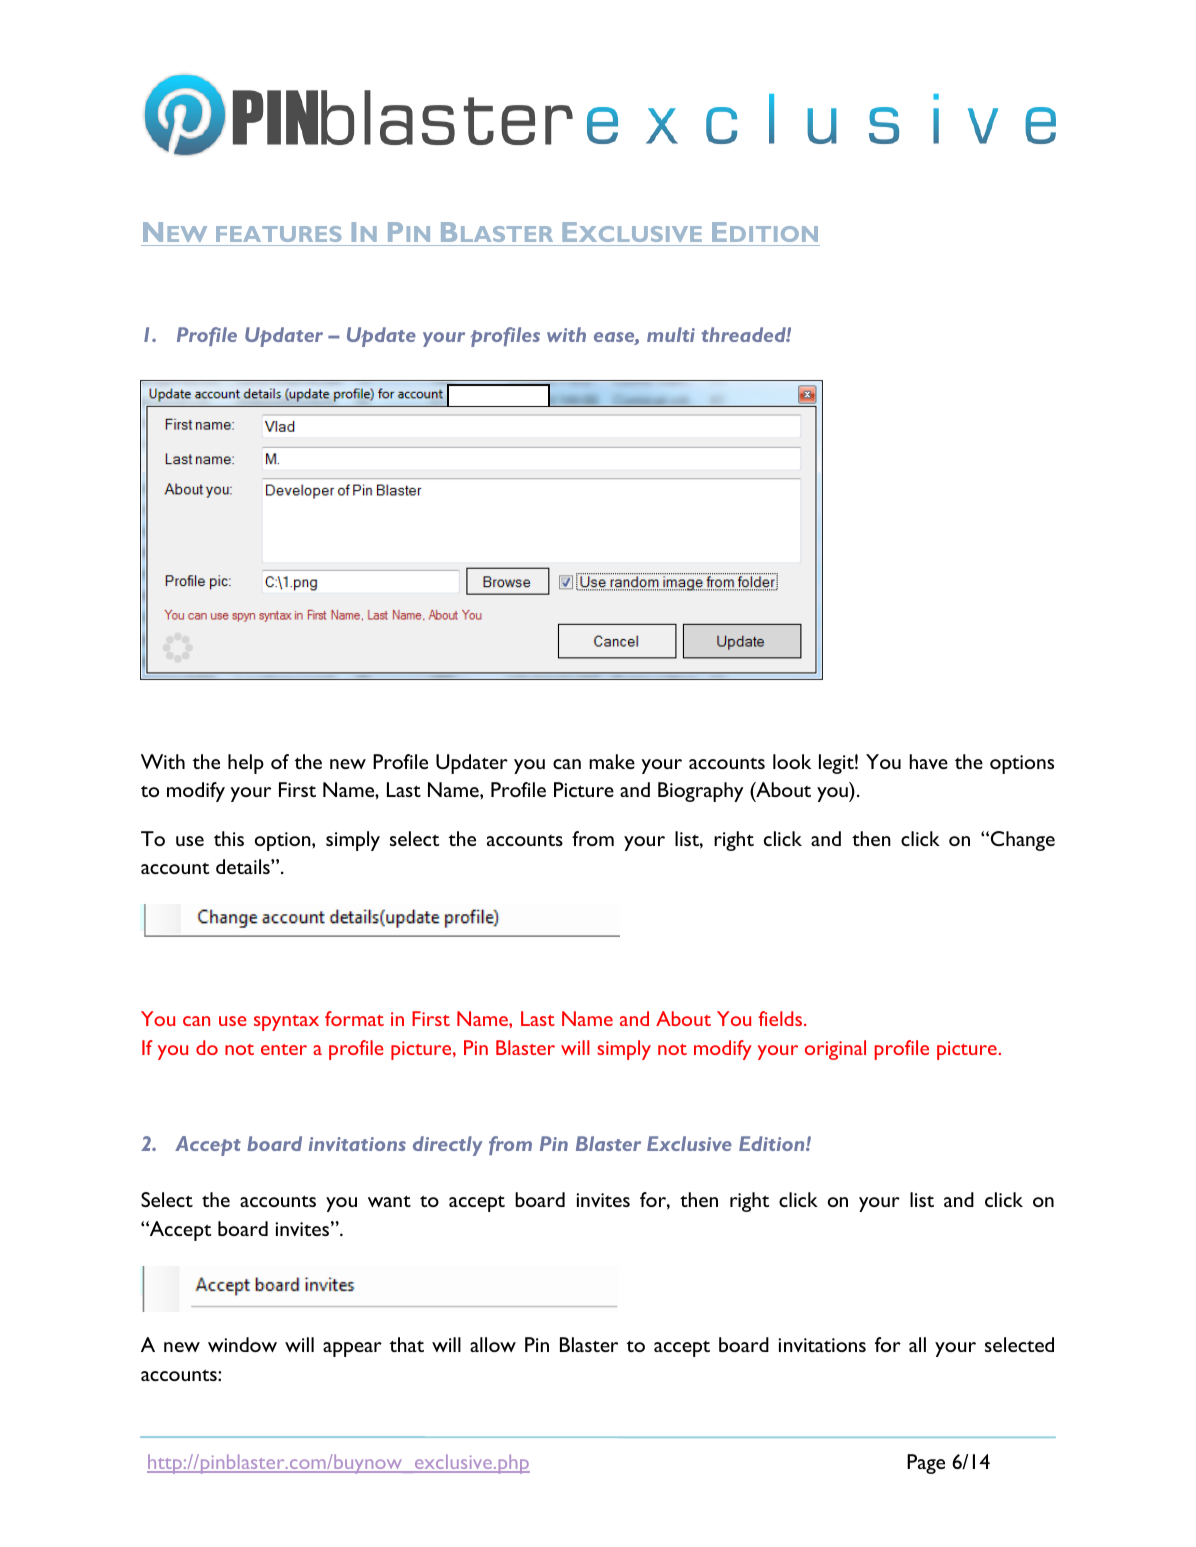  Describe the element at coordinates (612, 761) in the screenshot. I see `make` at that location.
